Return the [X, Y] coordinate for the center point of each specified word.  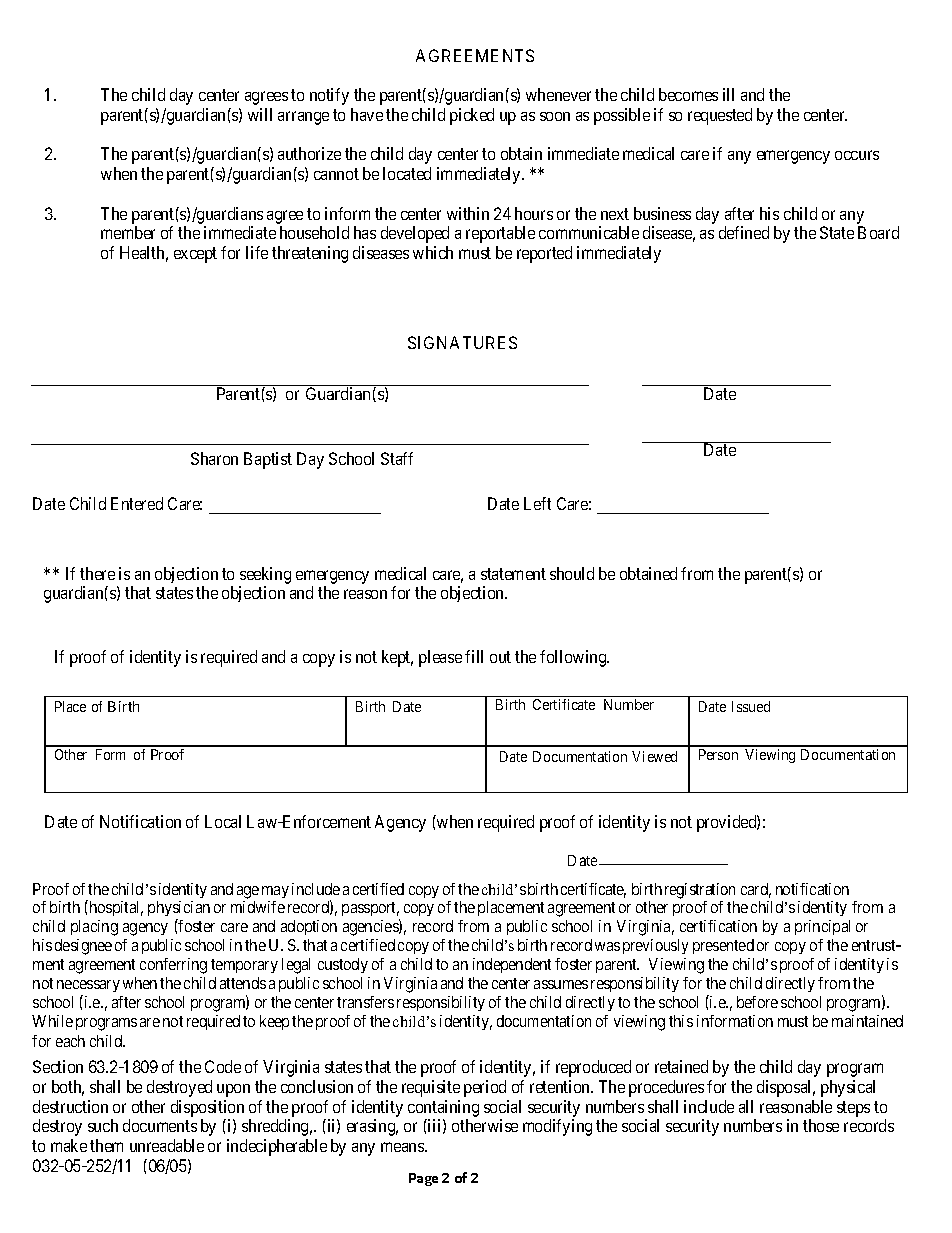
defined [744, 232]
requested [720, 116]
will [260, 114]
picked [472, 116]
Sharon [214, 458]
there [97, 573]
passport [370, 909]
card [756, 890]
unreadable [167, 1145]
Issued [751, 706]
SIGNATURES [462, 342]
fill [474, 656]
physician [179, 910]
